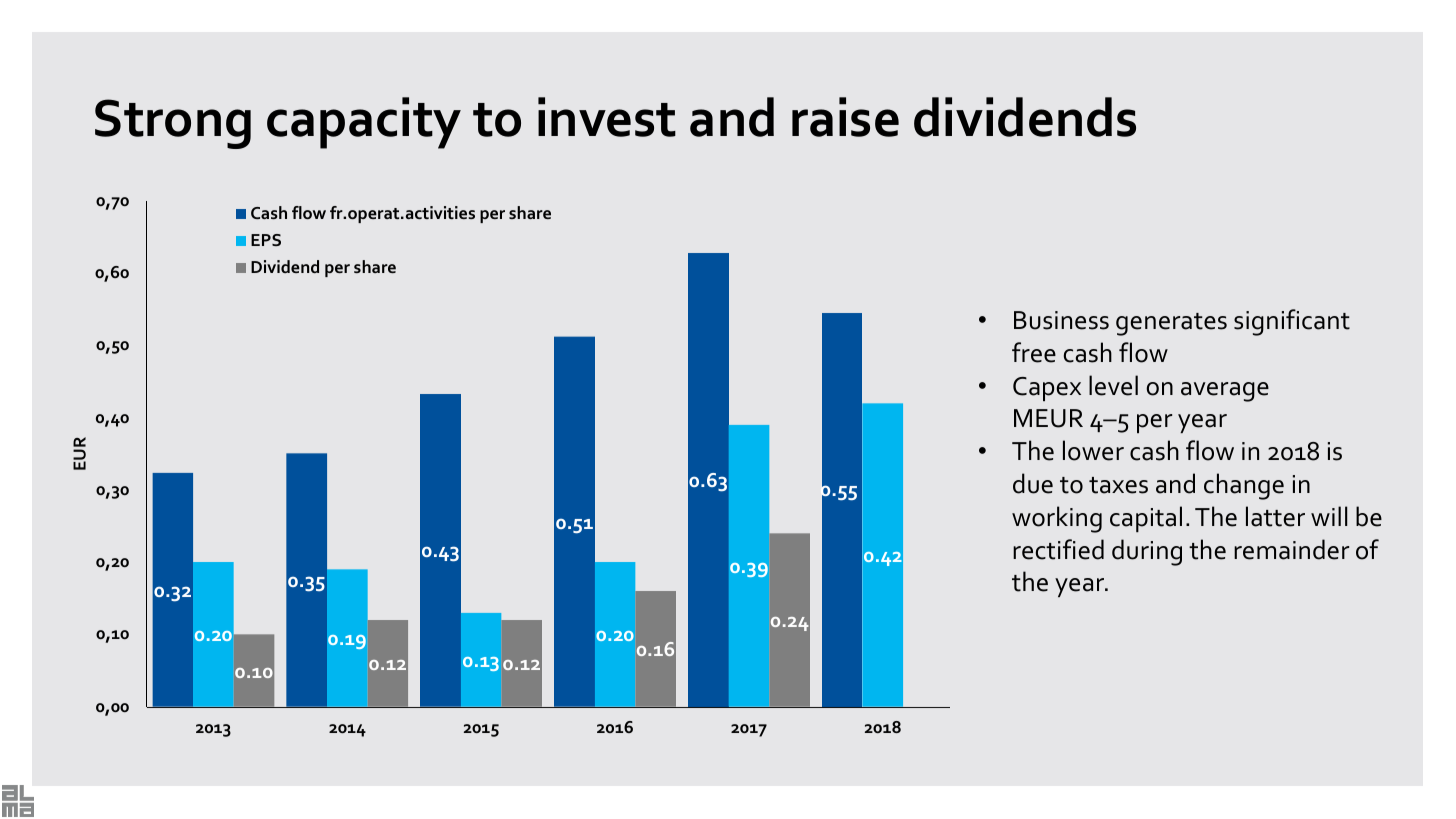 The width and height of the document is (1456, 819). What do you see at coordinates (1057, 519) in the document?
I see `working` at bounding box center [1057, 519].
